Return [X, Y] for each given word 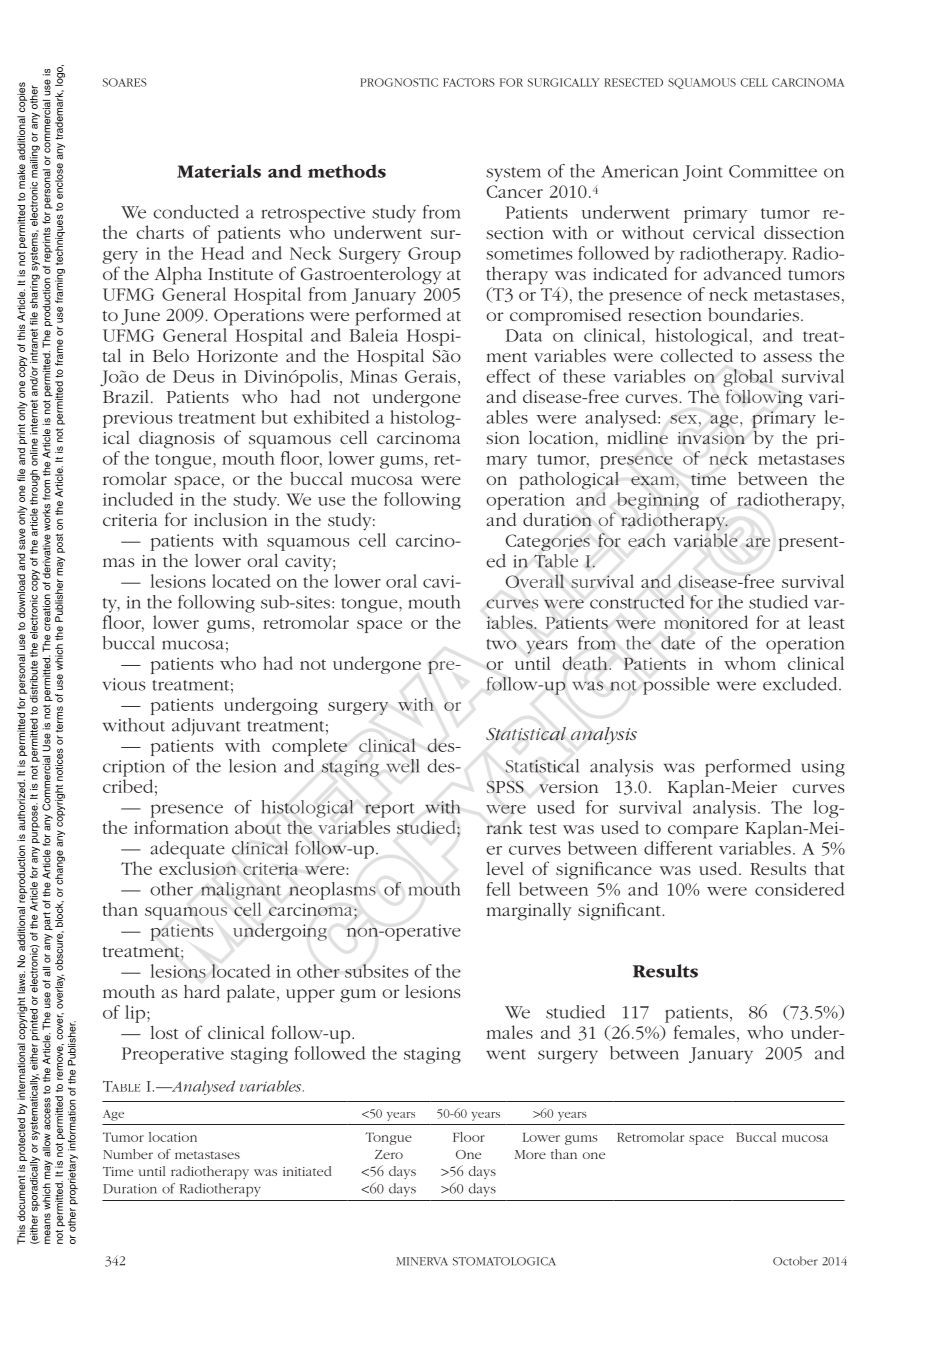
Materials [219, 171]
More [530, 1154]
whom [750, 663]
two [502, 644]
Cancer [514, 191]
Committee [773, 171]
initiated [307, 1171]
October [795, 1261]
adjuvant [206, 727]
